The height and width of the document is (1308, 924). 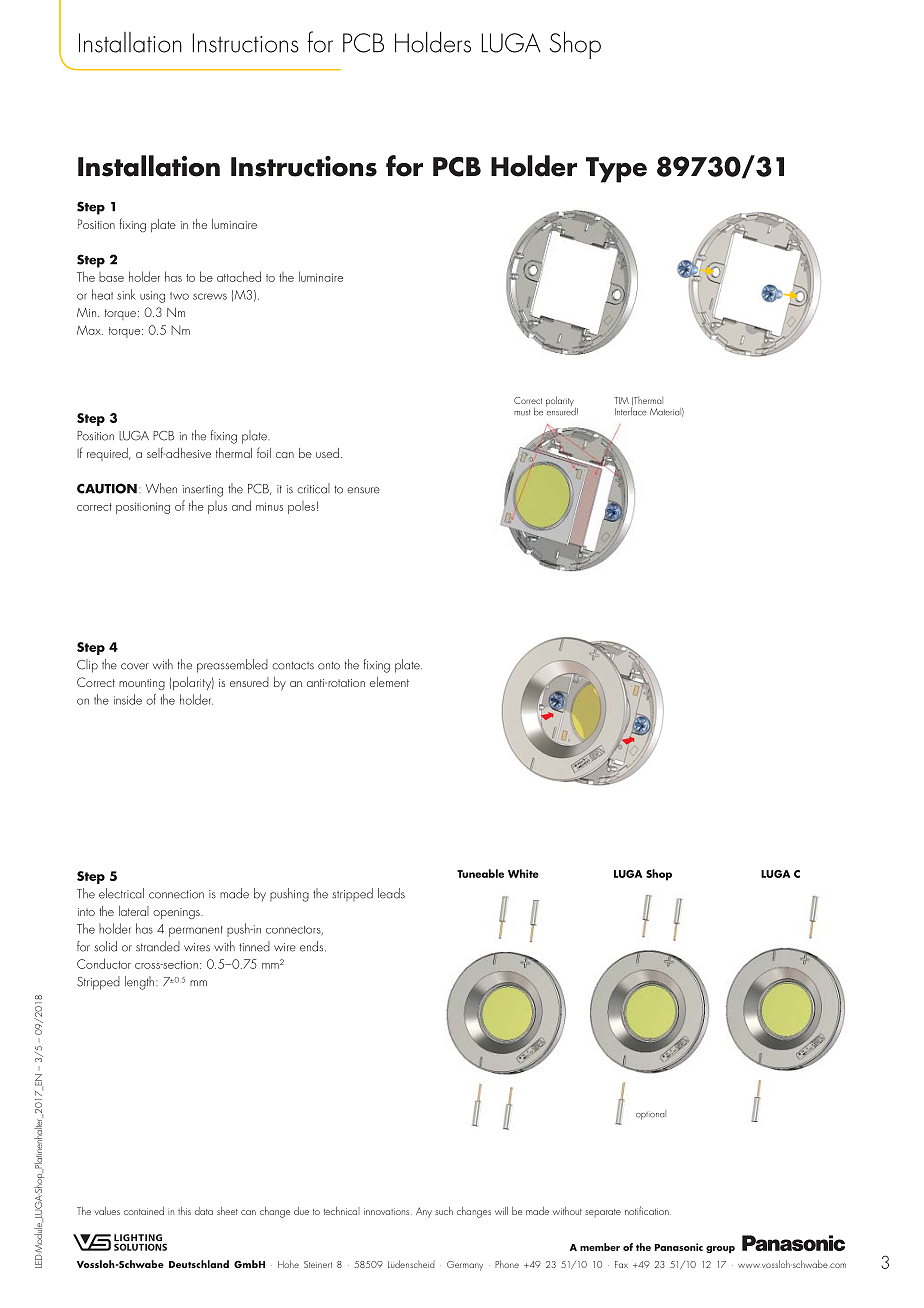 What do you see at coordinates (139, 983) in the document?
I see `length` at bounding box center [139, 983].
